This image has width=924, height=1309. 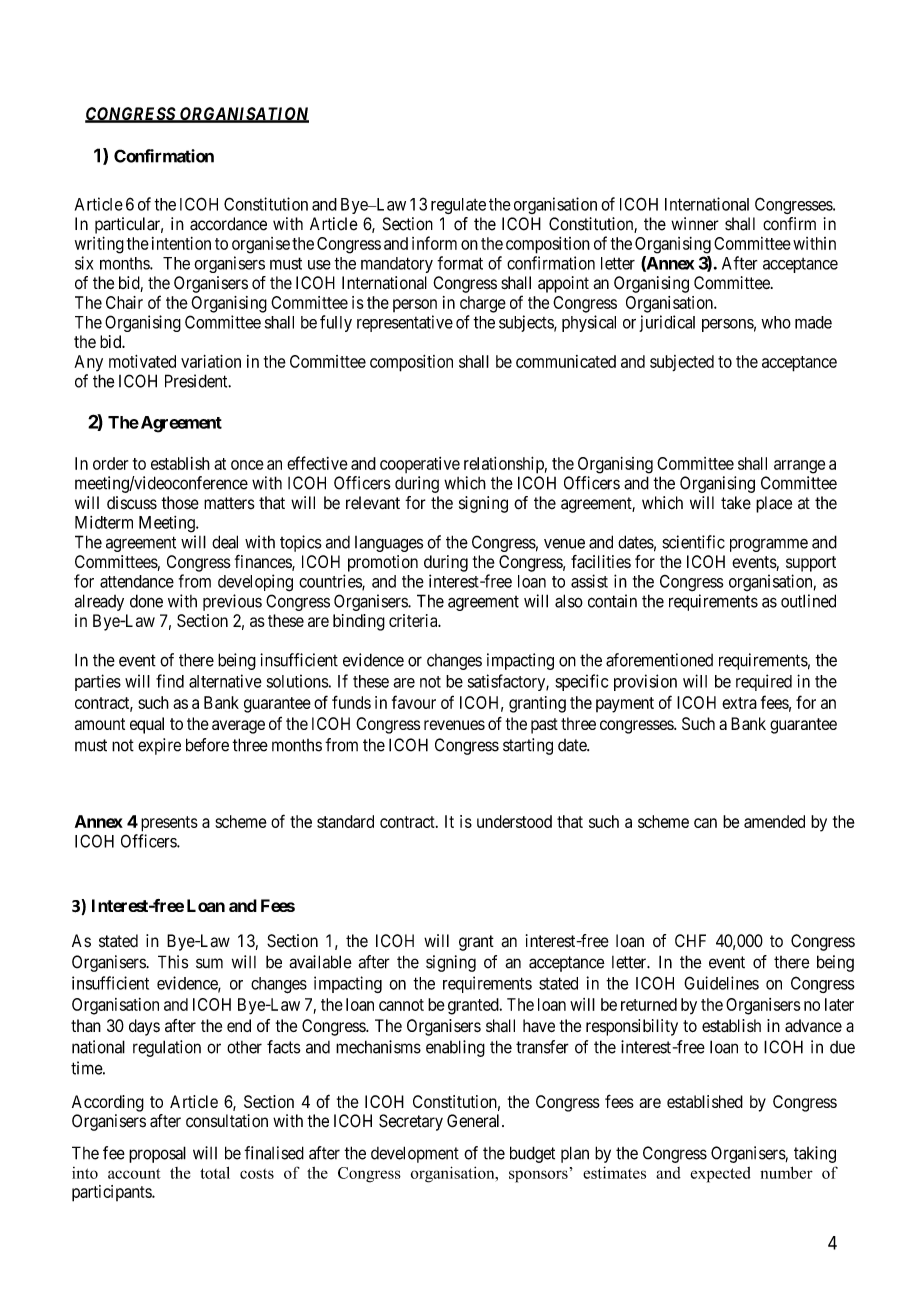 What do you see at coordinates (695, 224) in the image?
I see `winner` at bounding box center [695, 224].
